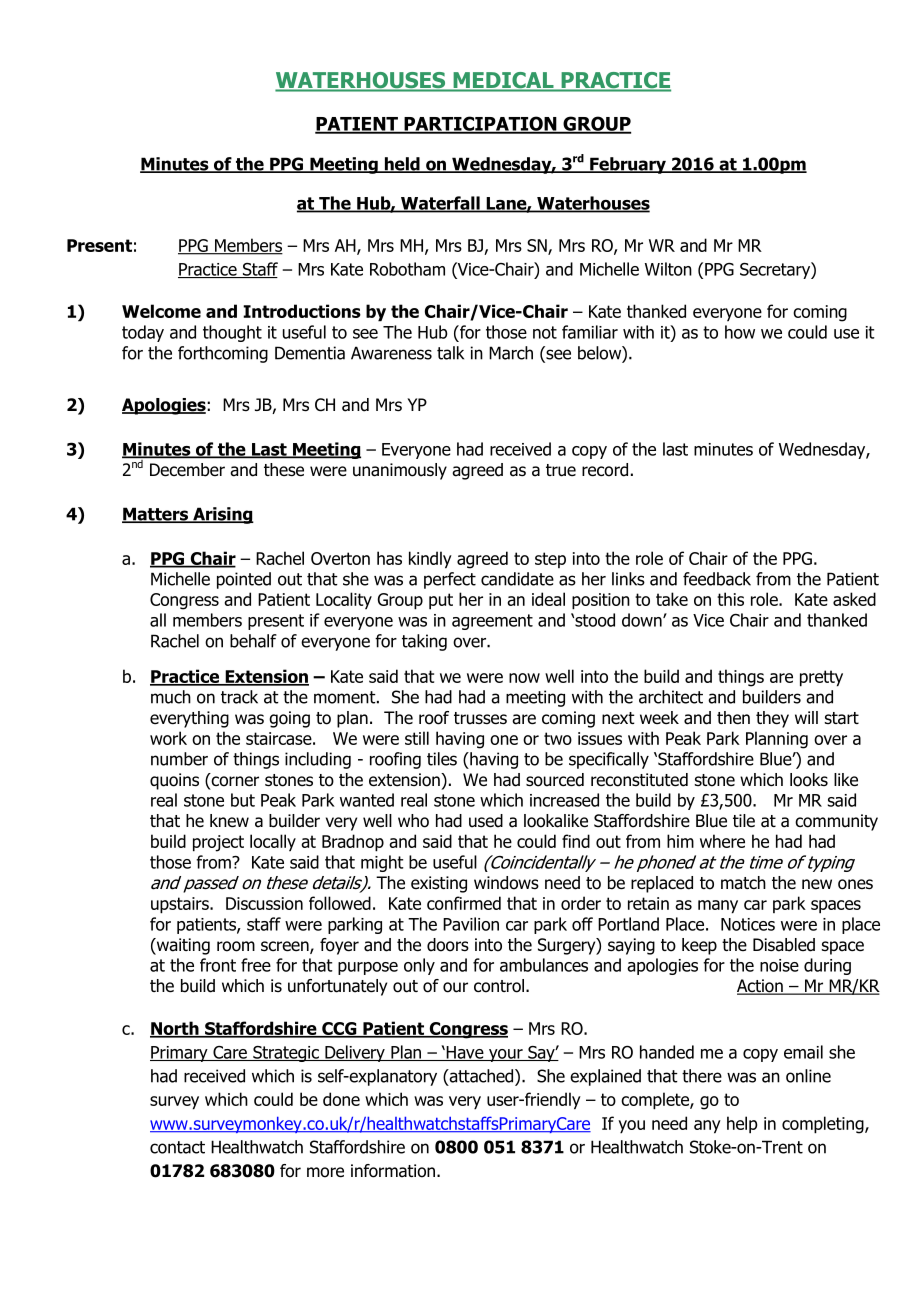  I want to click on December, so click(187, 470).
